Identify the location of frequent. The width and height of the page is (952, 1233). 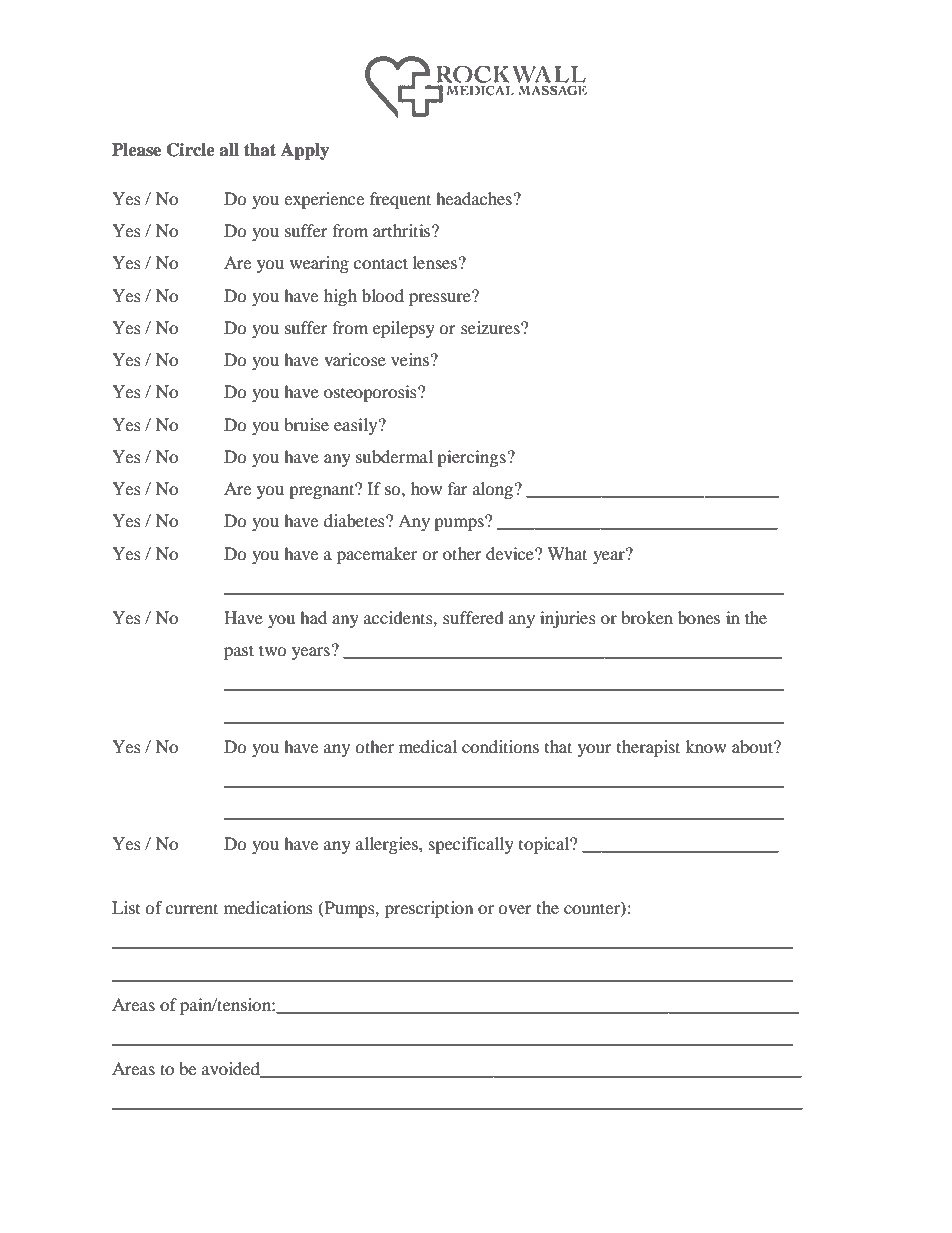
(400, 200).
